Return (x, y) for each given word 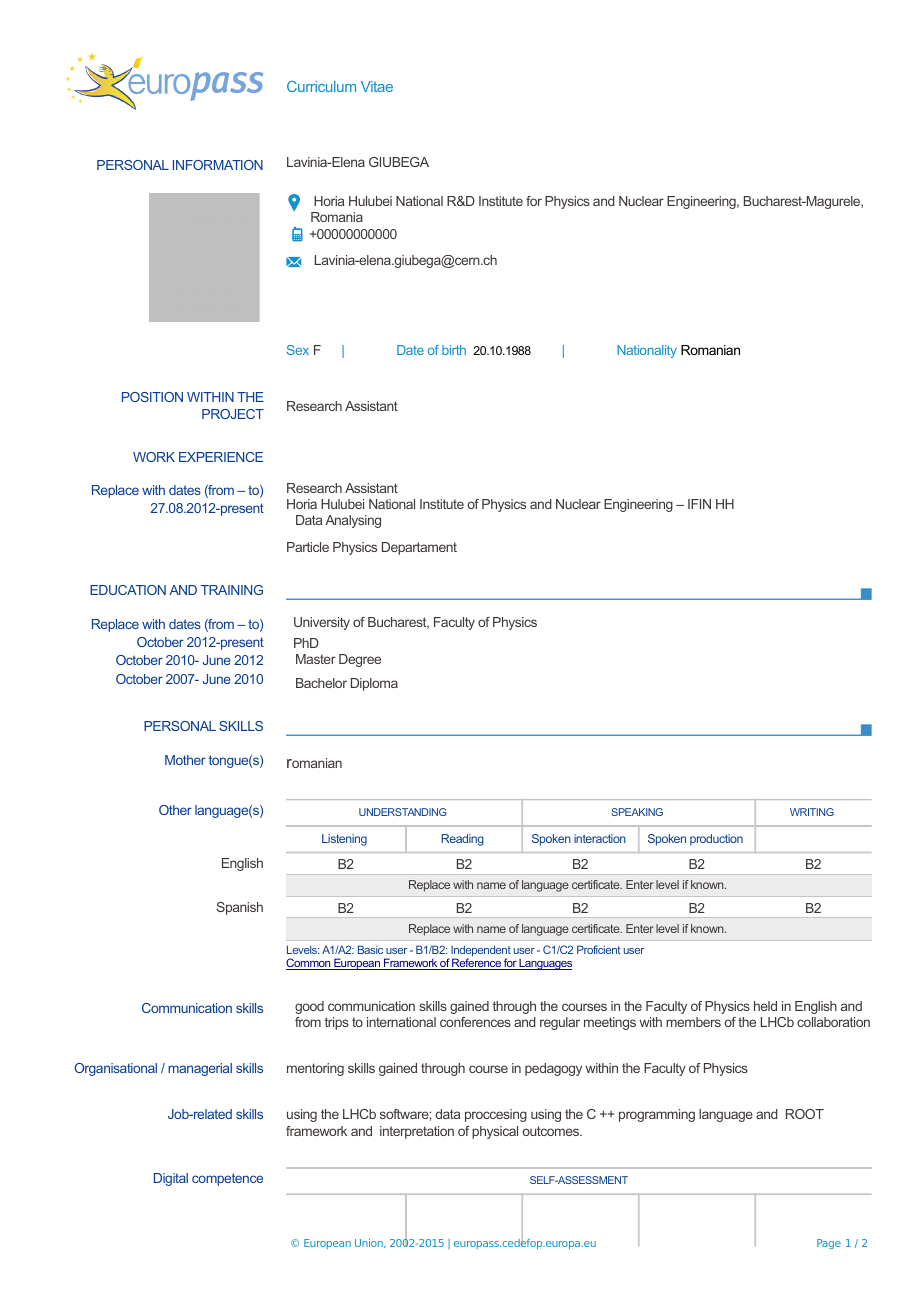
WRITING (812, 812)
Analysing (353, 521)
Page (829, 1244)
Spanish (239, 908)
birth (454, 350)
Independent (480, 952)
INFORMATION (218, 165)
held (765, 1006)
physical (495, 1132)
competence (227, 1179)
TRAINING (232, 590)
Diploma (374, 684)
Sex (298, 350)
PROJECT (233, 414)
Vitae (377, 86)
